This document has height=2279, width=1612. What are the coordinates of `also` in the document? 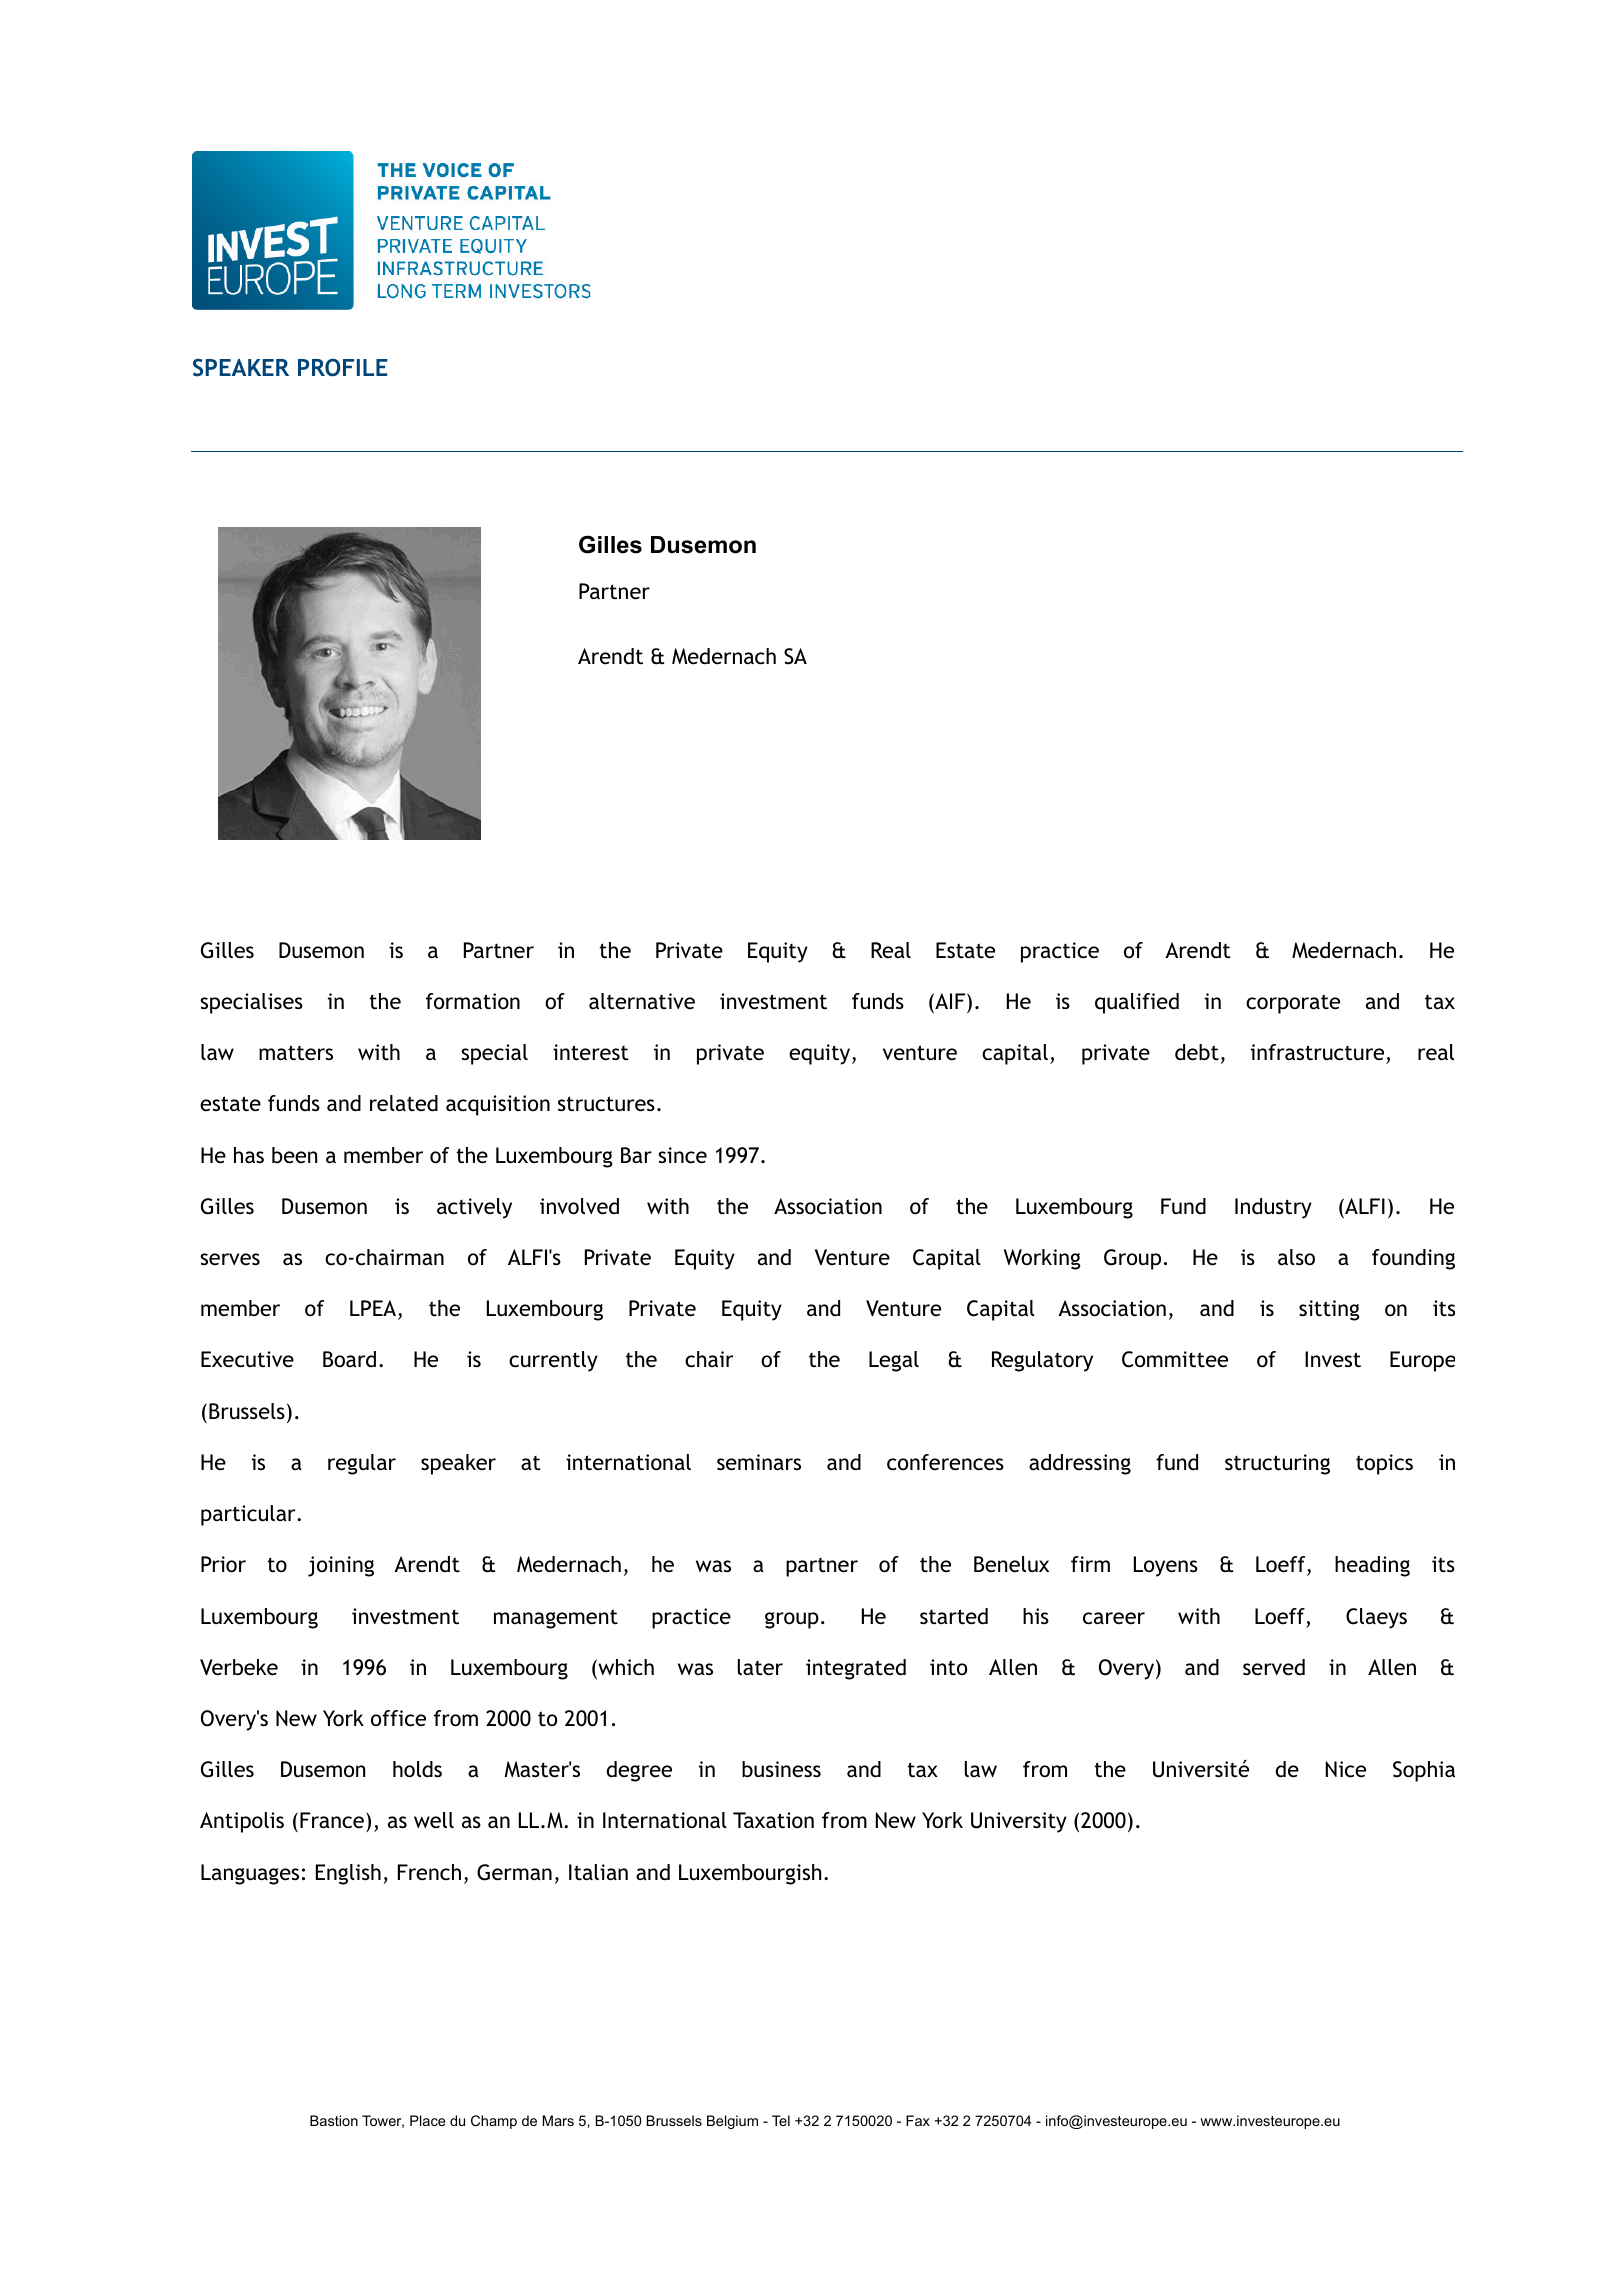 It's located at (1296, 1257).
